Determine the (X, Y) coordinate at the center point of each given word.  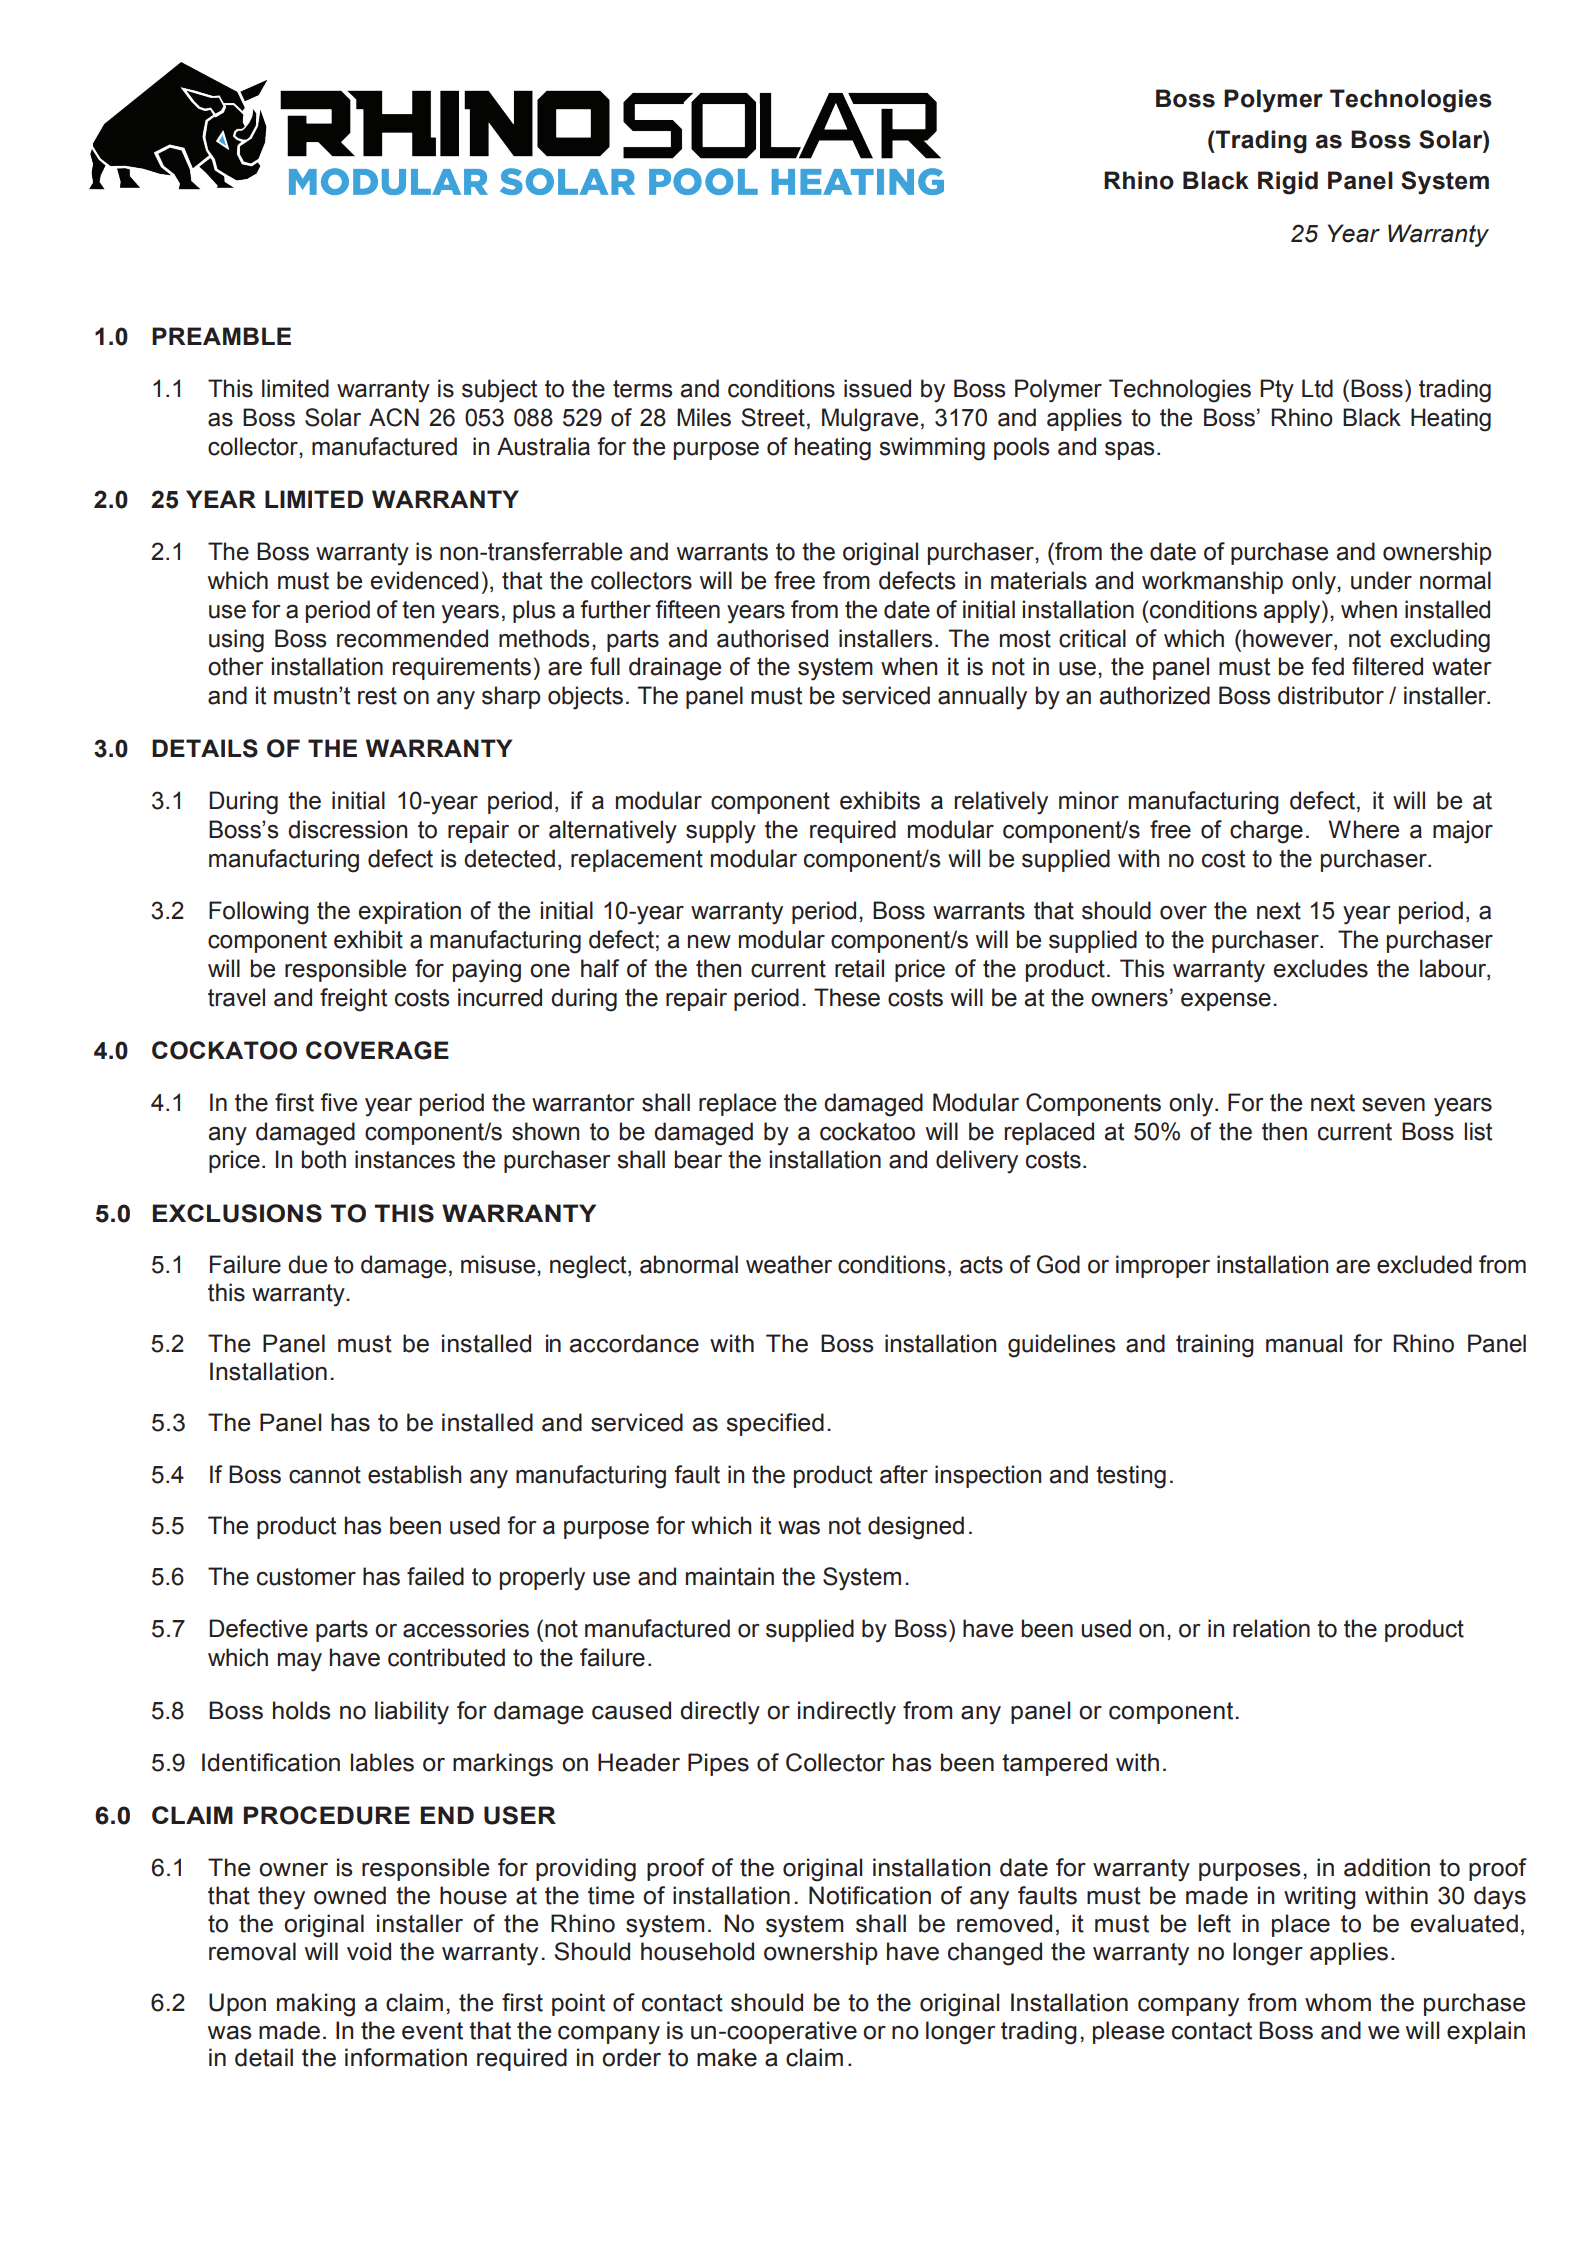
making (316, 2005)
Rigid (1288, 183)
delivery (977, 1162)
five (338, 1102)
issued (877, 388)
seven (1393, 1105)
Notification (870, 1895)
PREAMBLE (221, 336)
